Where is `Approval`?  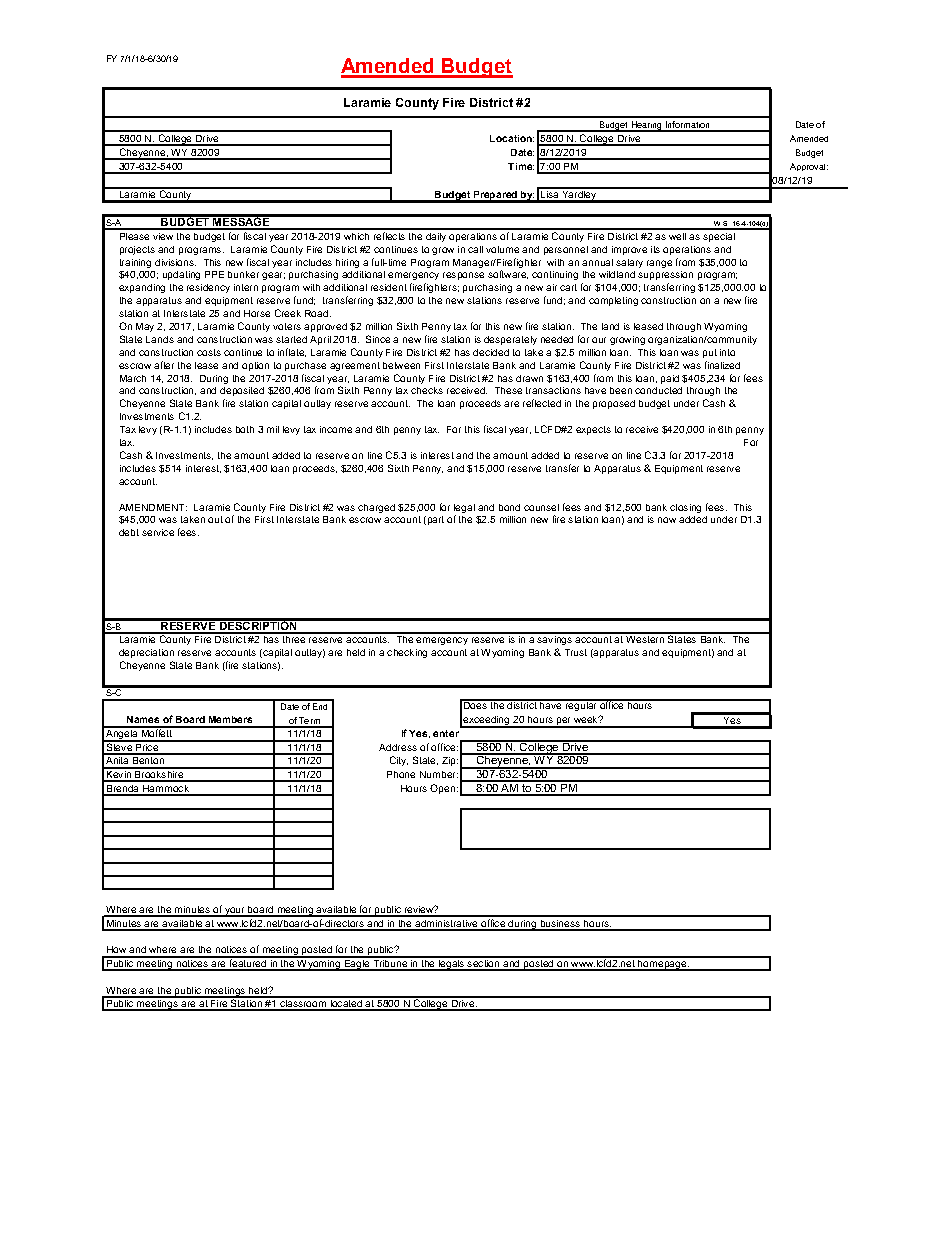 Approval is located at coordinates (809, 167).
